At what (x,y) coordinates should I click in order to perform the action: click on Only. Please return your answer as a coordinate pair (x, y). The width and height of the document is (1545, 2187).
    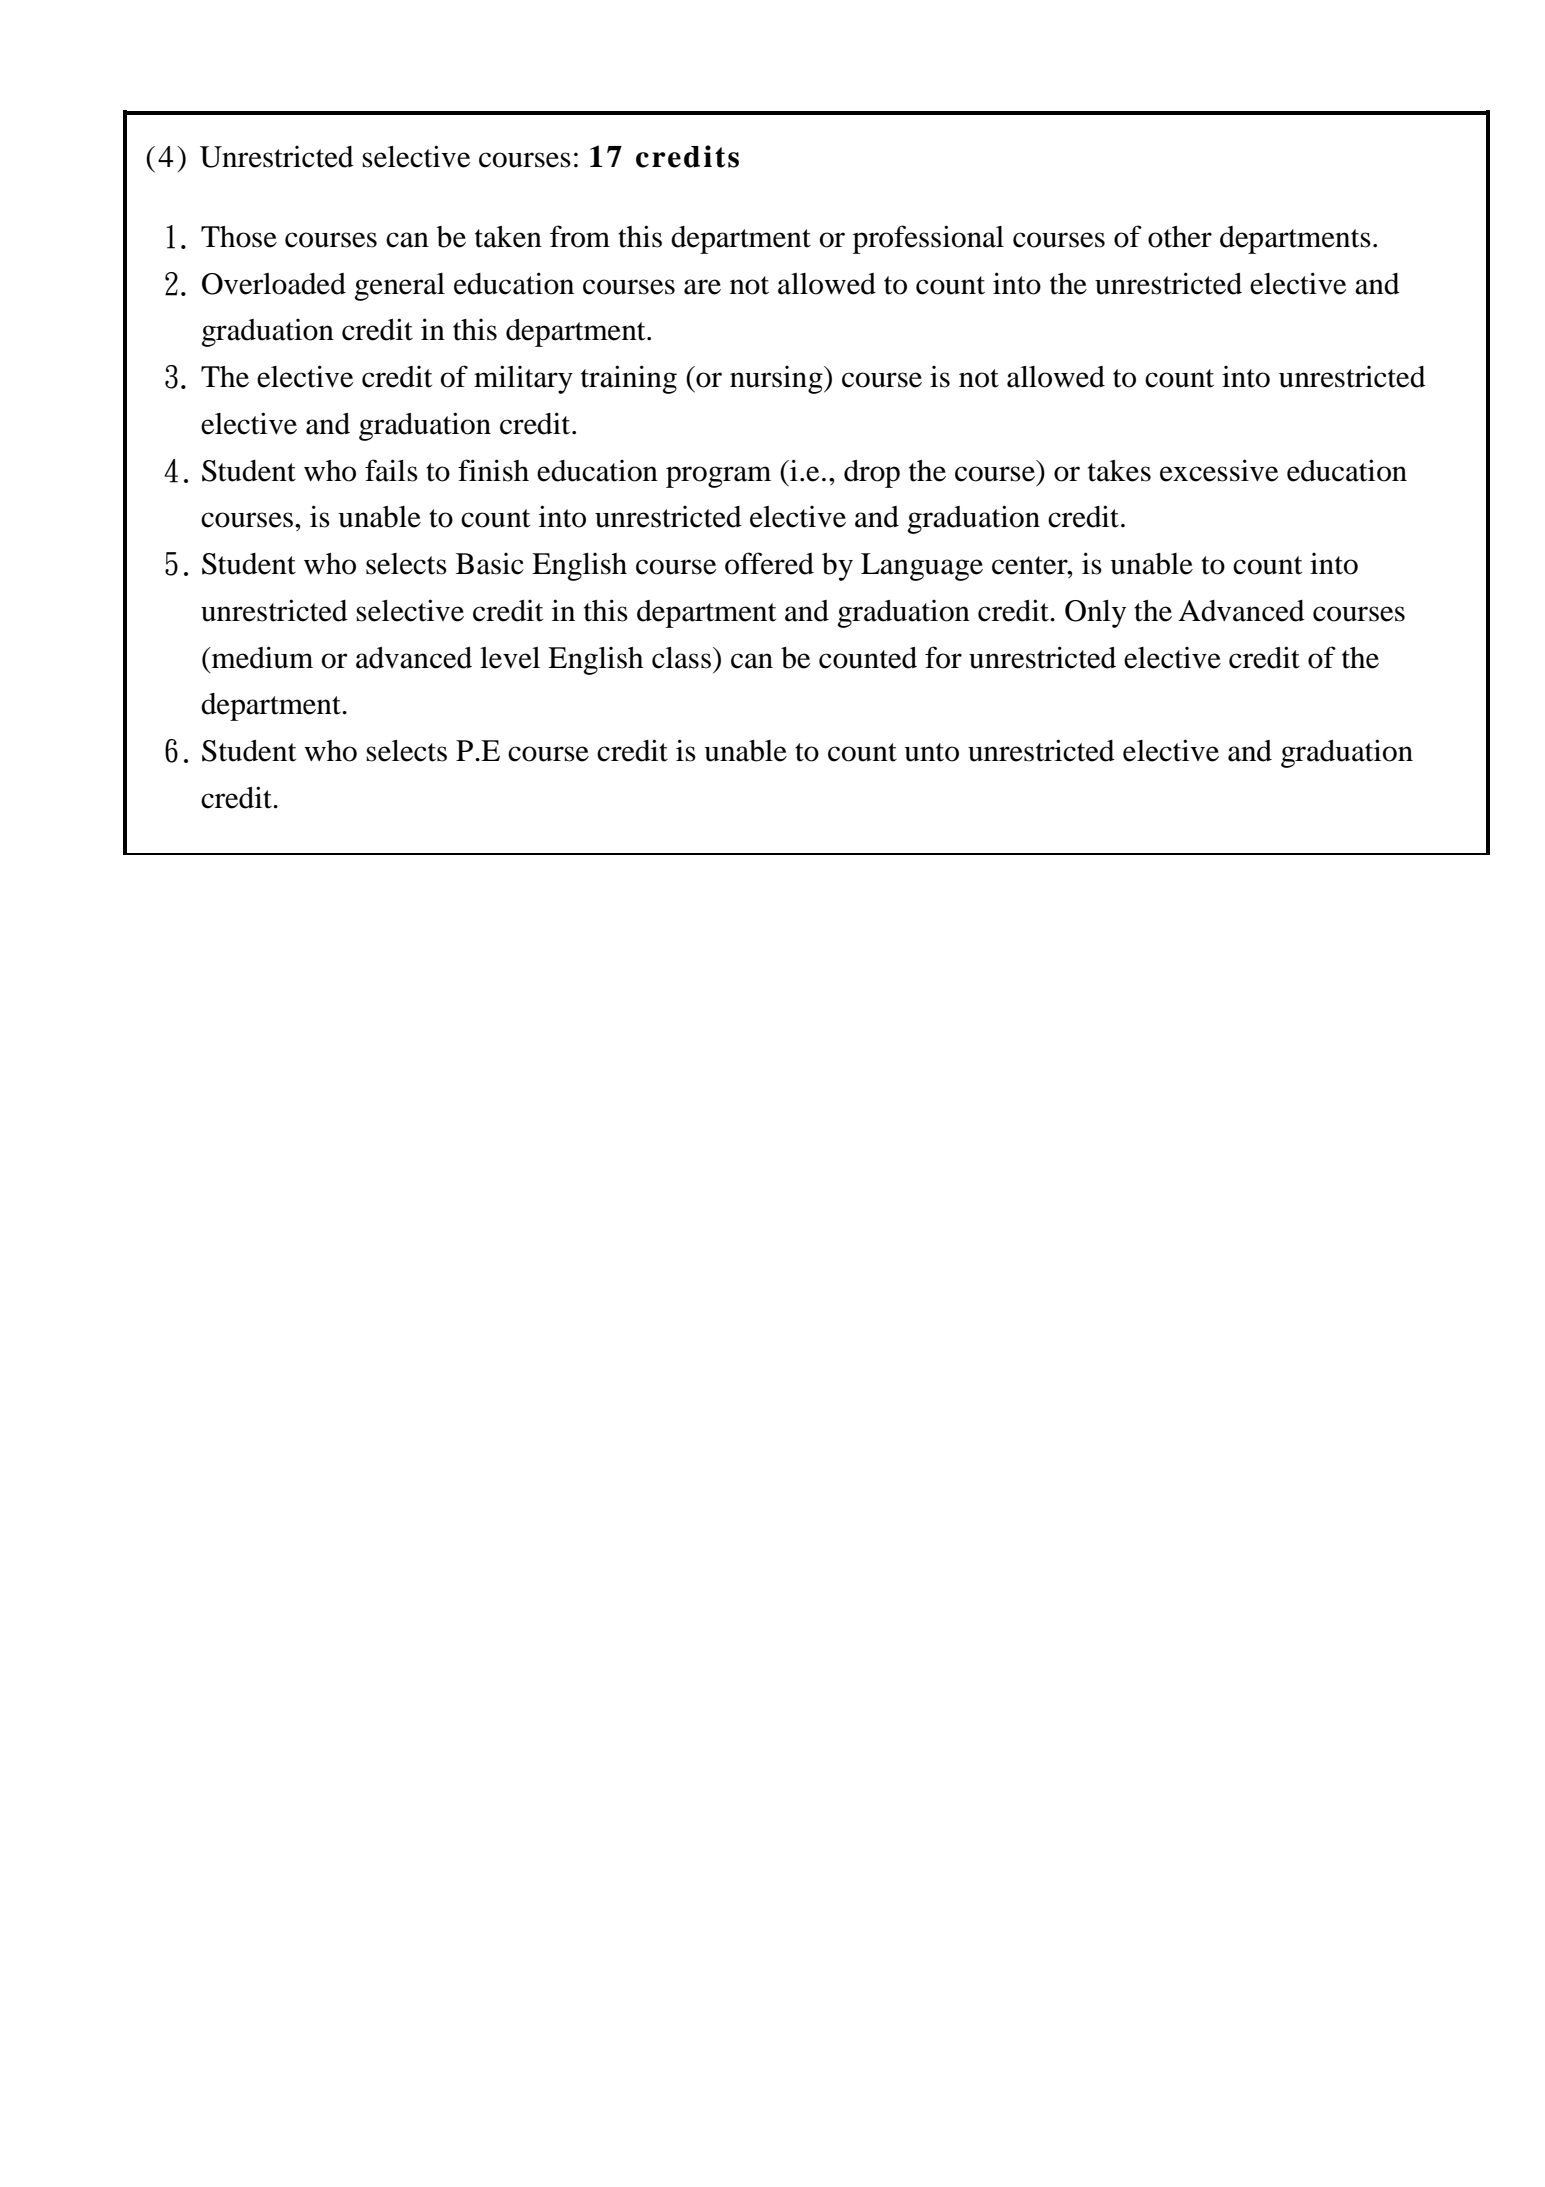
    Looking at the image, I should click on (1095, 614).
